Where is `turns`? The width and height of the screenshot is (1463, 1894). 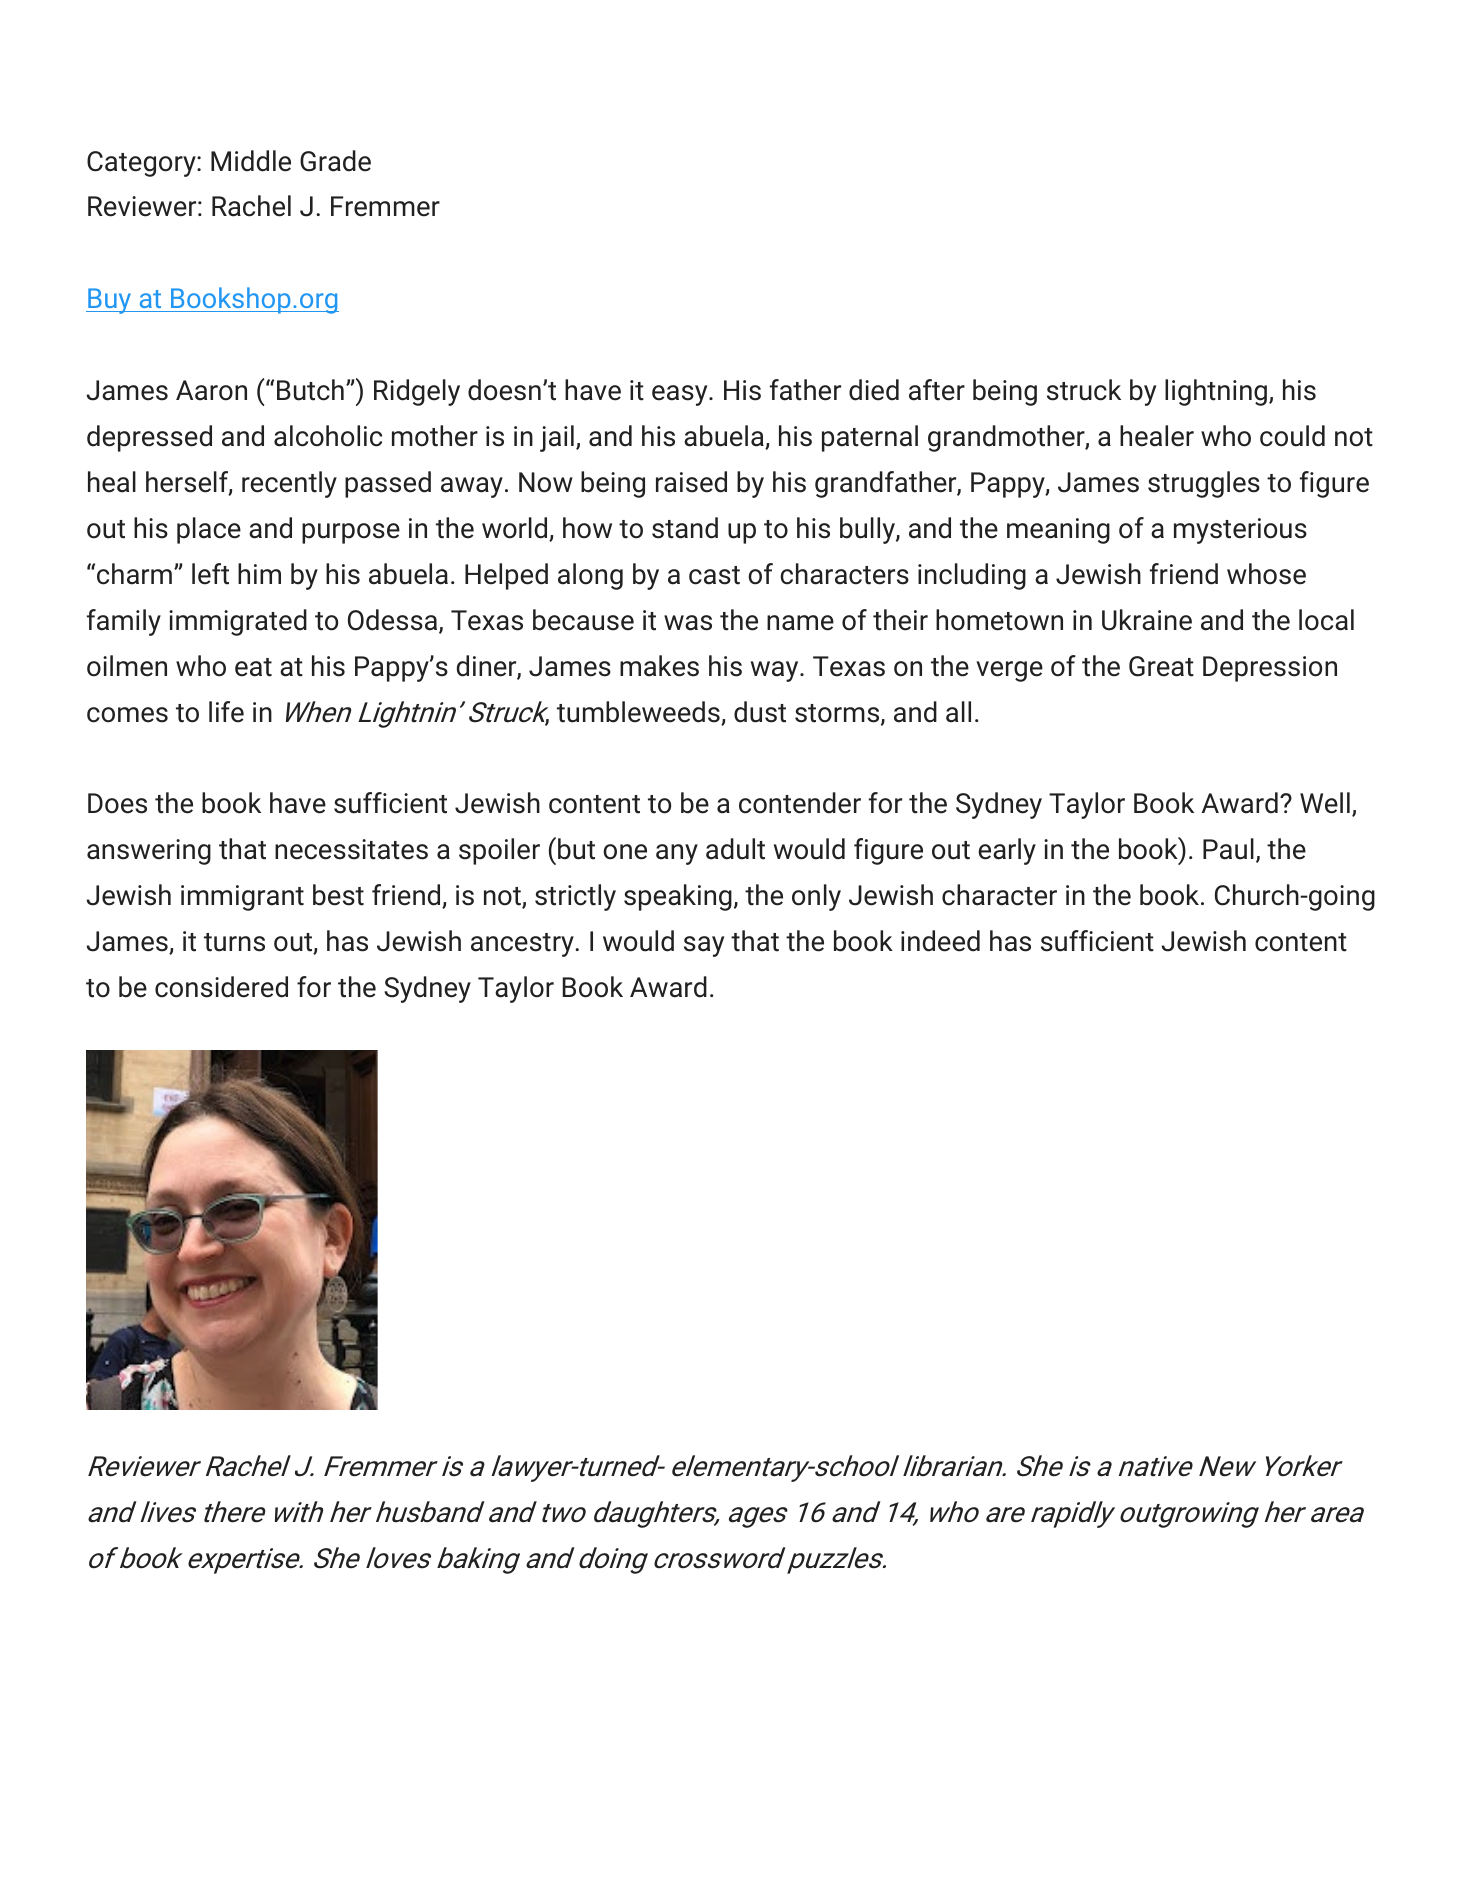
turns is located at coordinates (234, 942).
